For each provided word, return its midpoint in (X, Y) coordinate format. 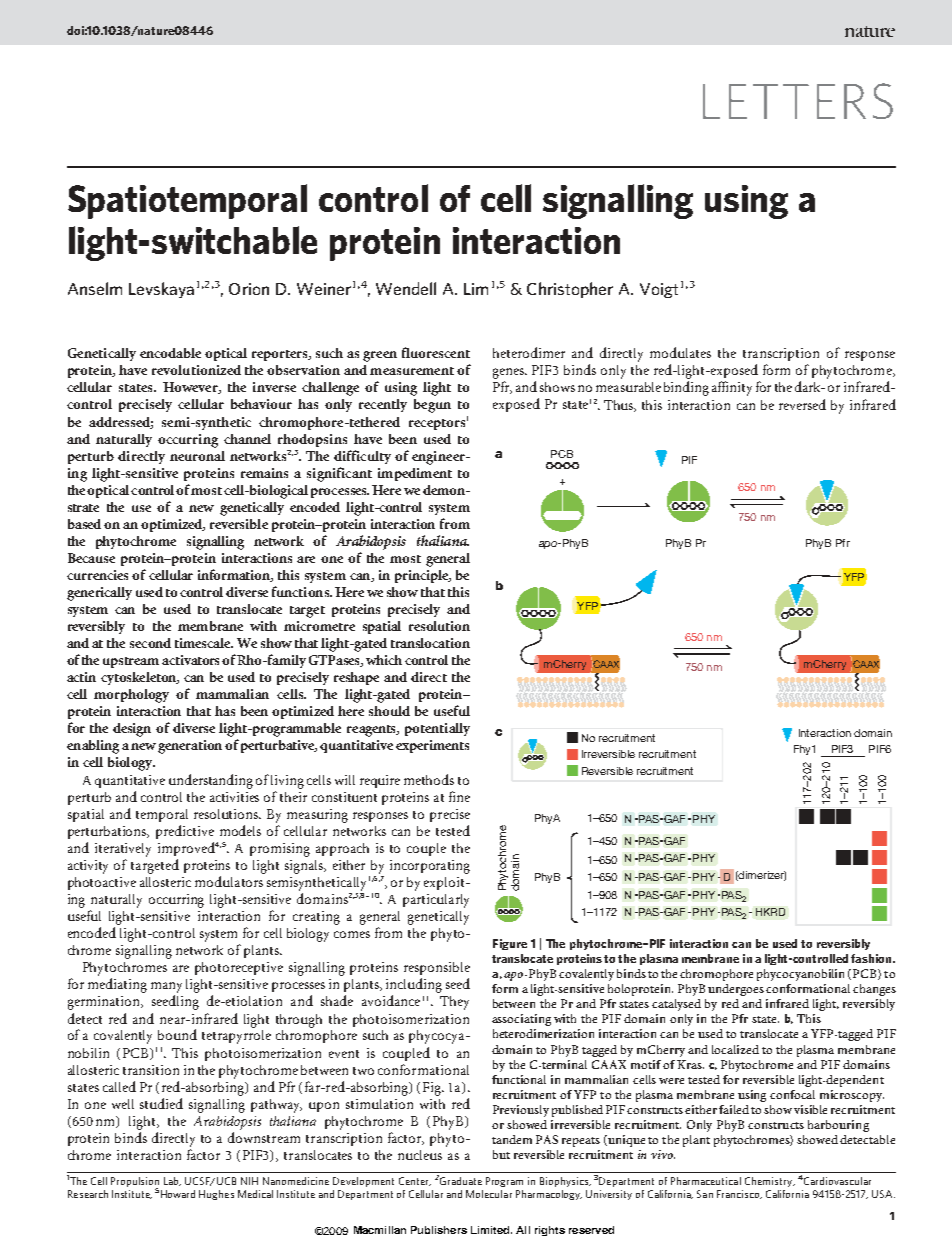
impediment (415, 474)
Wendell (406, 288)
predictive (185, 832)
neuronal (197, 456)
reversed (802, 404)
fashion (872, 958)
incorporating (430, 867)
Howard (178, 1194)
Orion (249, 289)
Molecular (489, 1194)
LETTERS (798, 101)
